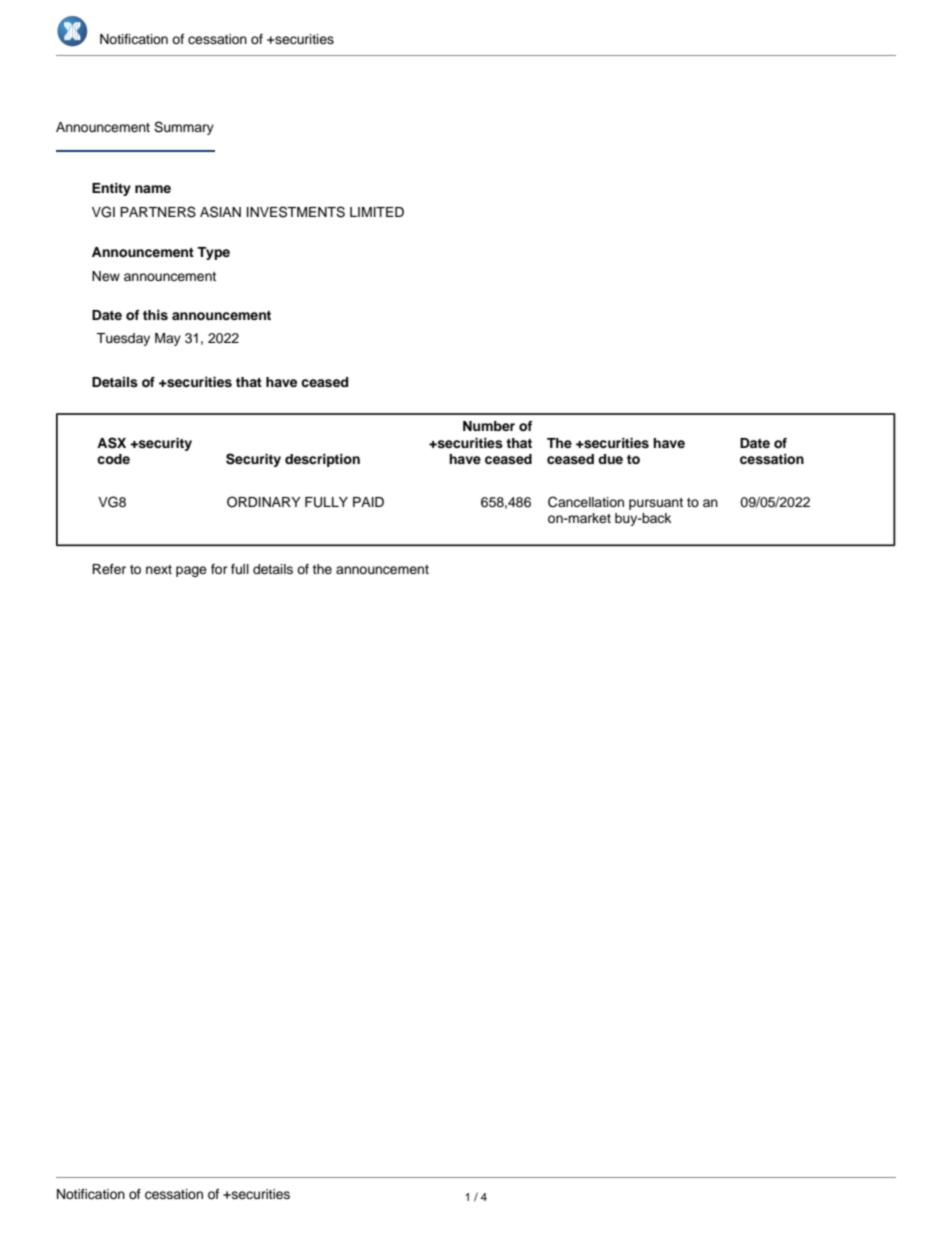  Describe the element at coordinates (368, 502) in the screenshot. I see `PAID` at that location.
